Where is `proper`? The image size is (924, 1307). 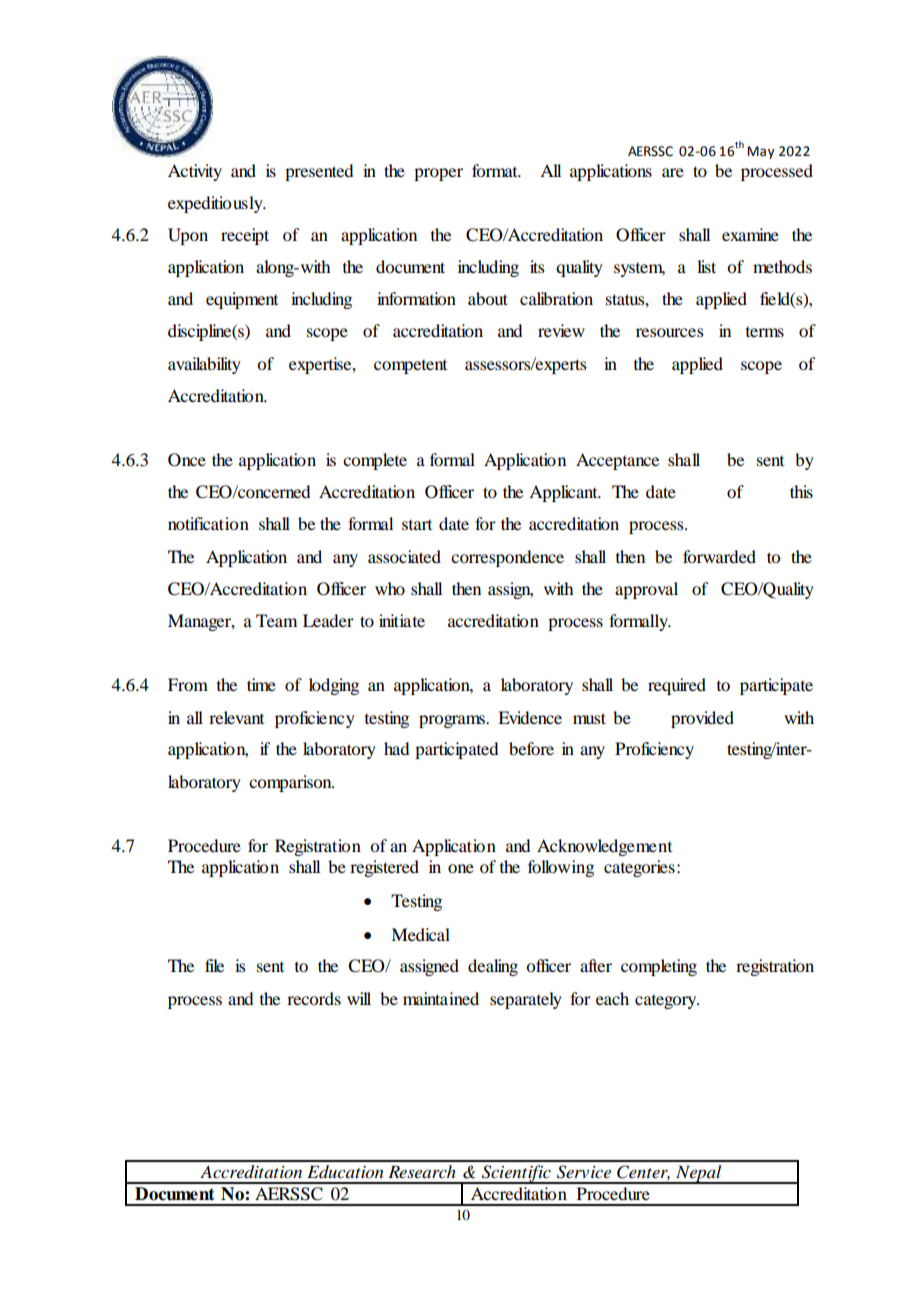 proper is located at coordinates (438, 174).
